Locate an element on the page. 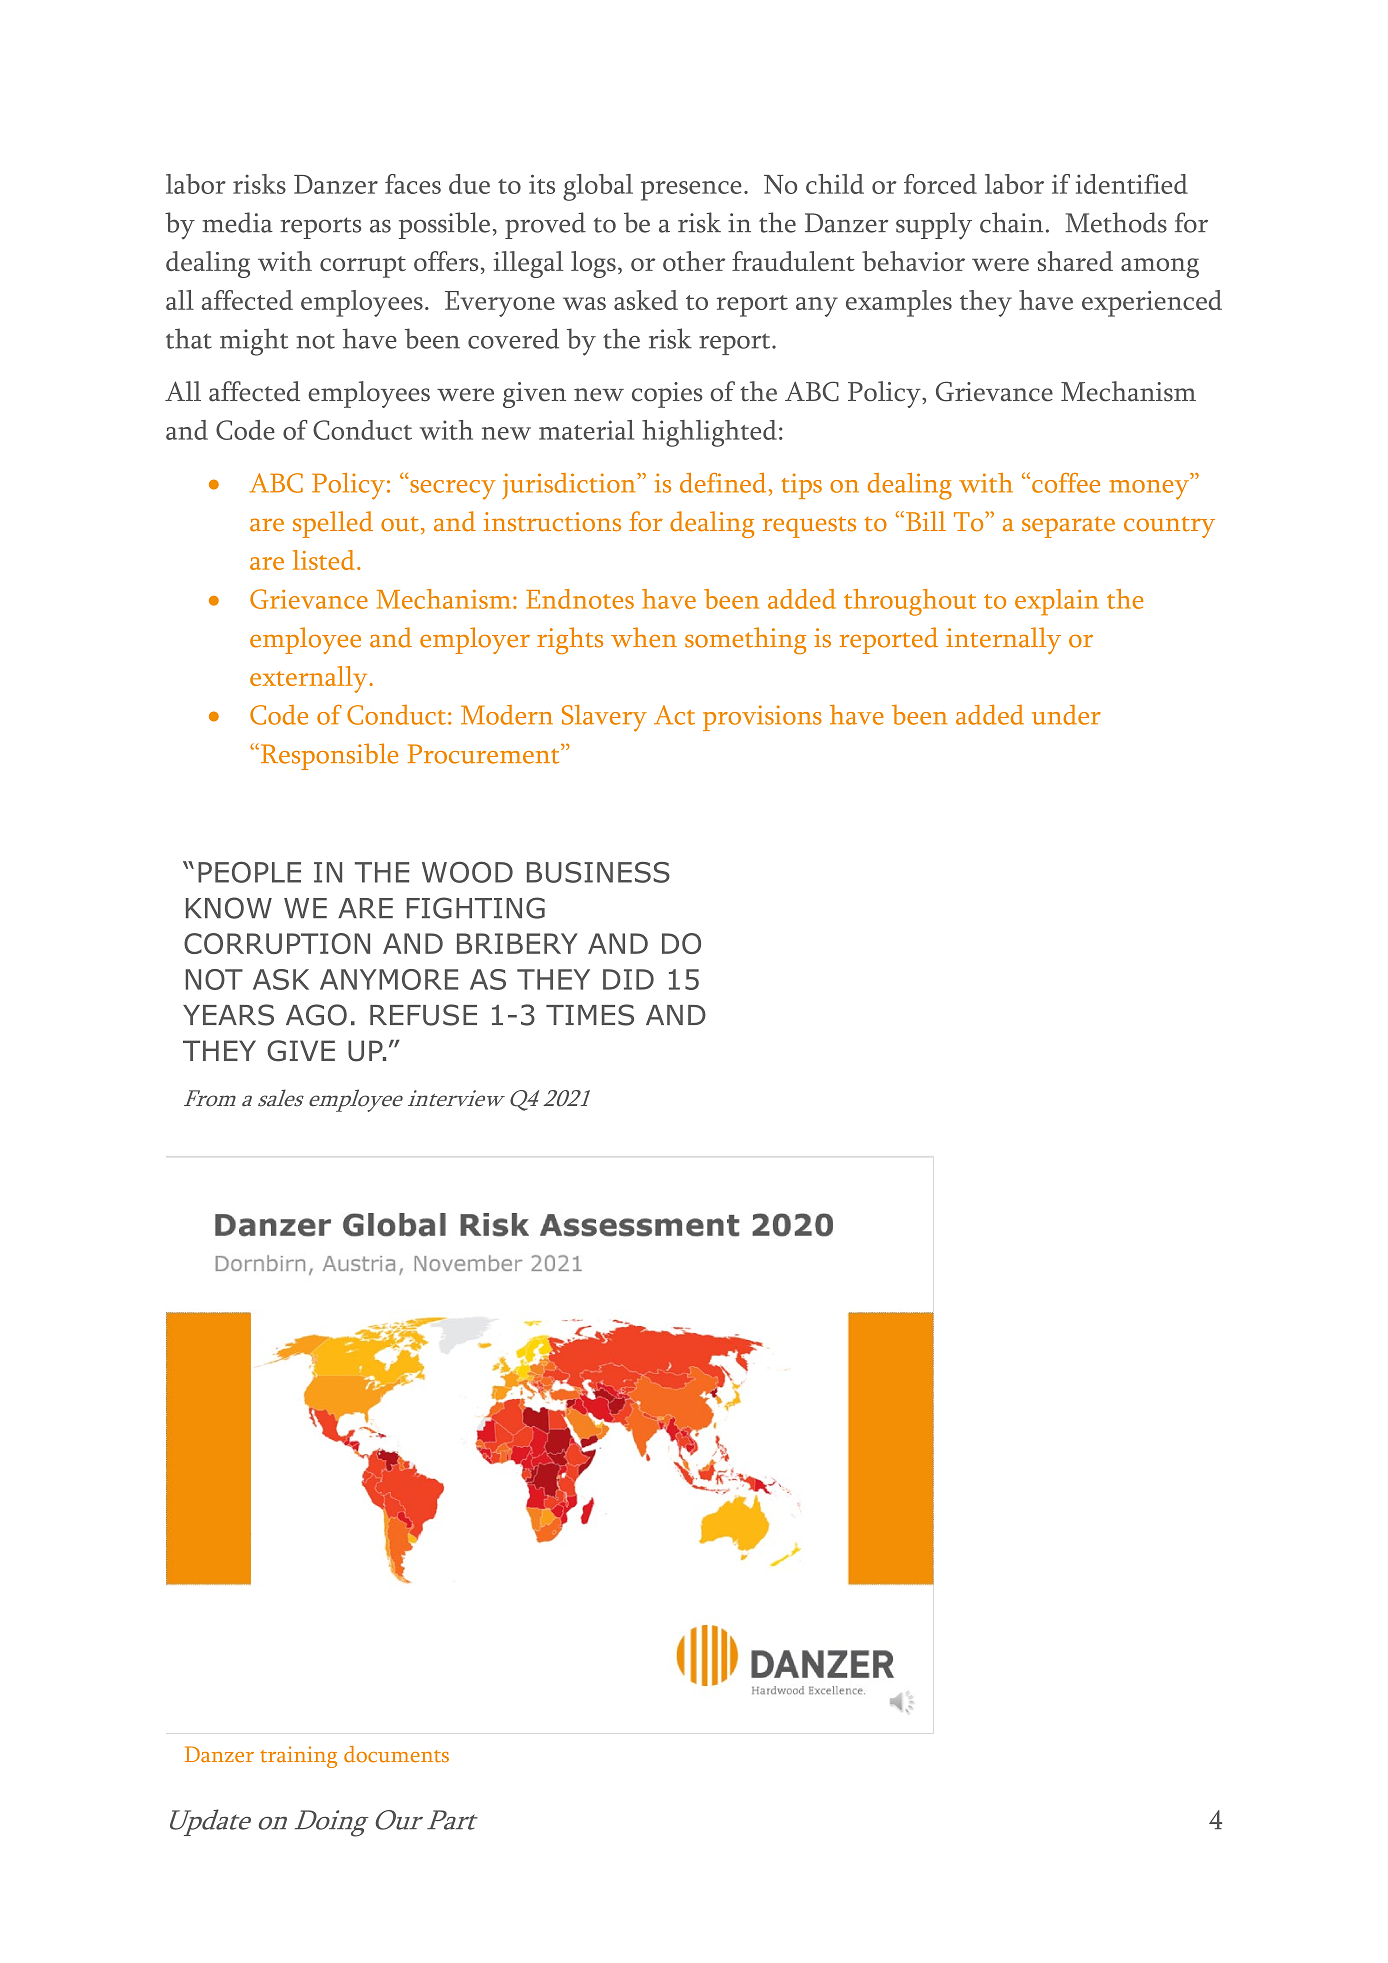  media is located at coordinates (237, 222).
